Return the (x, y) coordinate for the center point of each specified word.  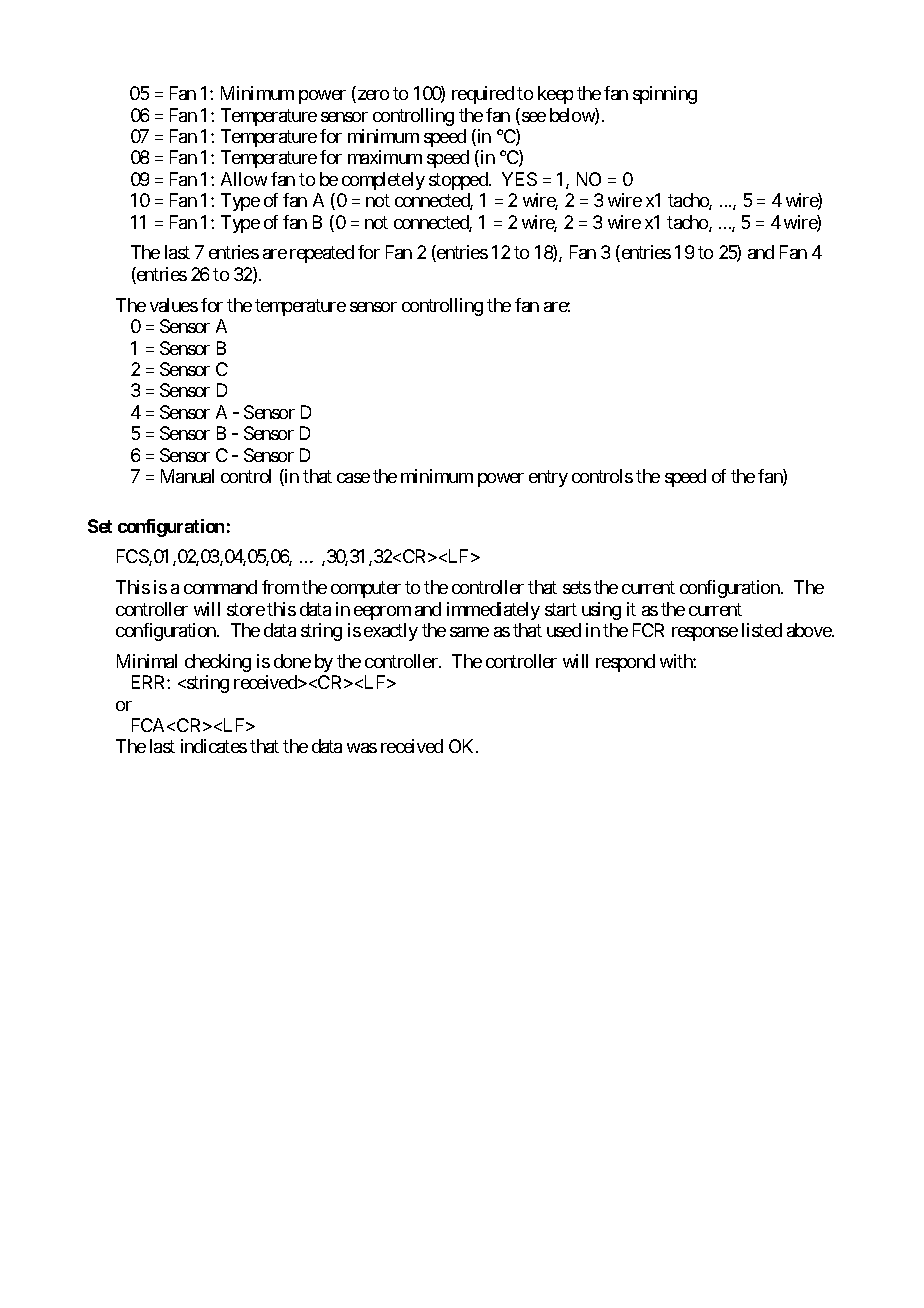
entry (548, 478)
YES (519, 179)
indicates (214, 746)
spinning (665, 95)
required (483, 95)
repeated (322, 254)
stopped (459, 181)
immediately (493, 611)
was (362, 748)
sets (577, 588)
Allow (244, 179)
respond (625, 663)
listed (762, 630)
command (220, 587)
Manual (187, 476)
